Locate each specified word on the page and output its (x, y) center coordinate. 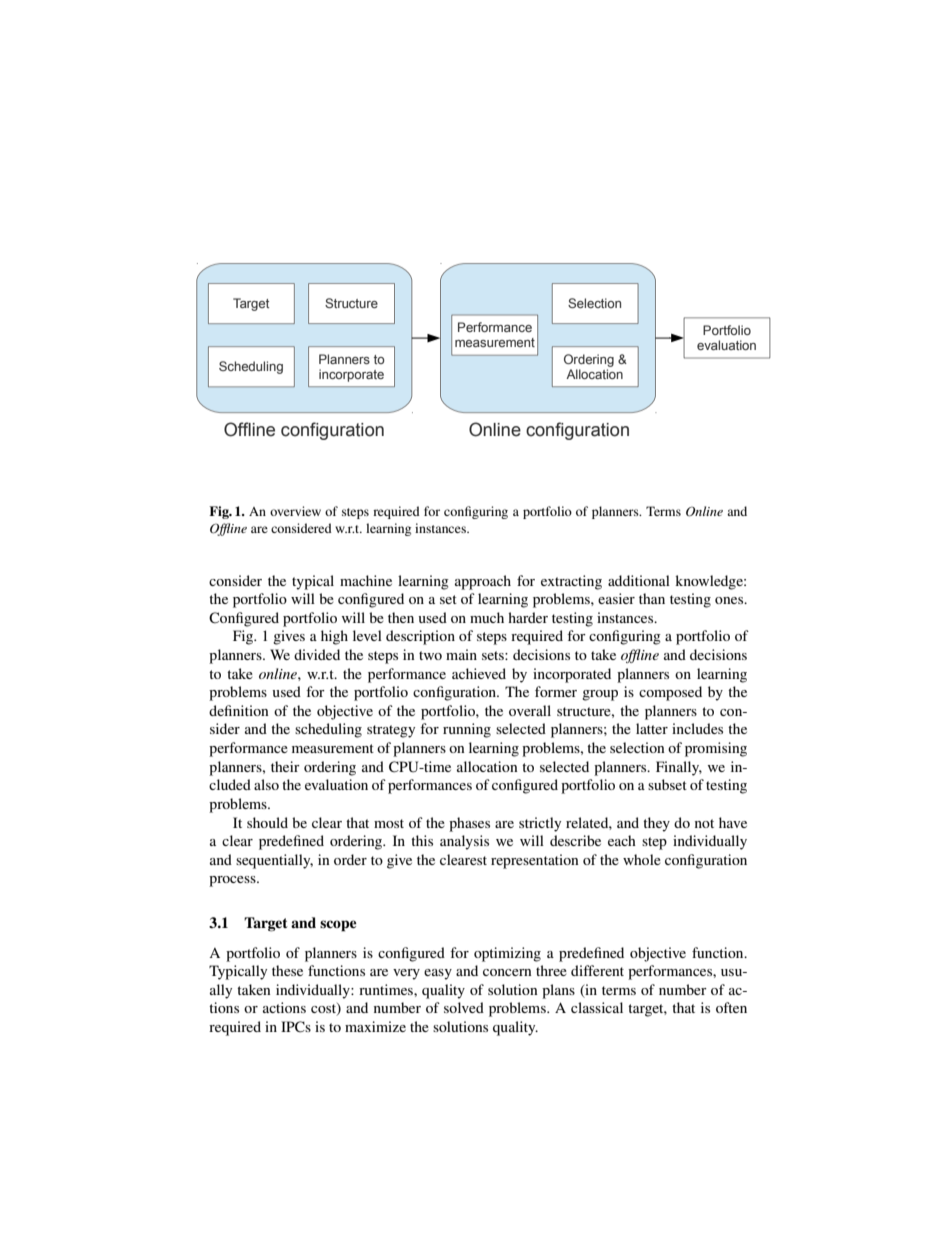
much (487, 617)
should (267, 822)
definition (239, 710)
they (656, 824)
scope (338, 926)
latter (652, 728)
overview (295, 511)
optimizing (507, 954)
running (467, 730)
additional (639, 580)
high (334, 637)
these (287, 970)
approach (483, 582)
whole (642, 859)
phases (469, 824)
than (652, 598)
